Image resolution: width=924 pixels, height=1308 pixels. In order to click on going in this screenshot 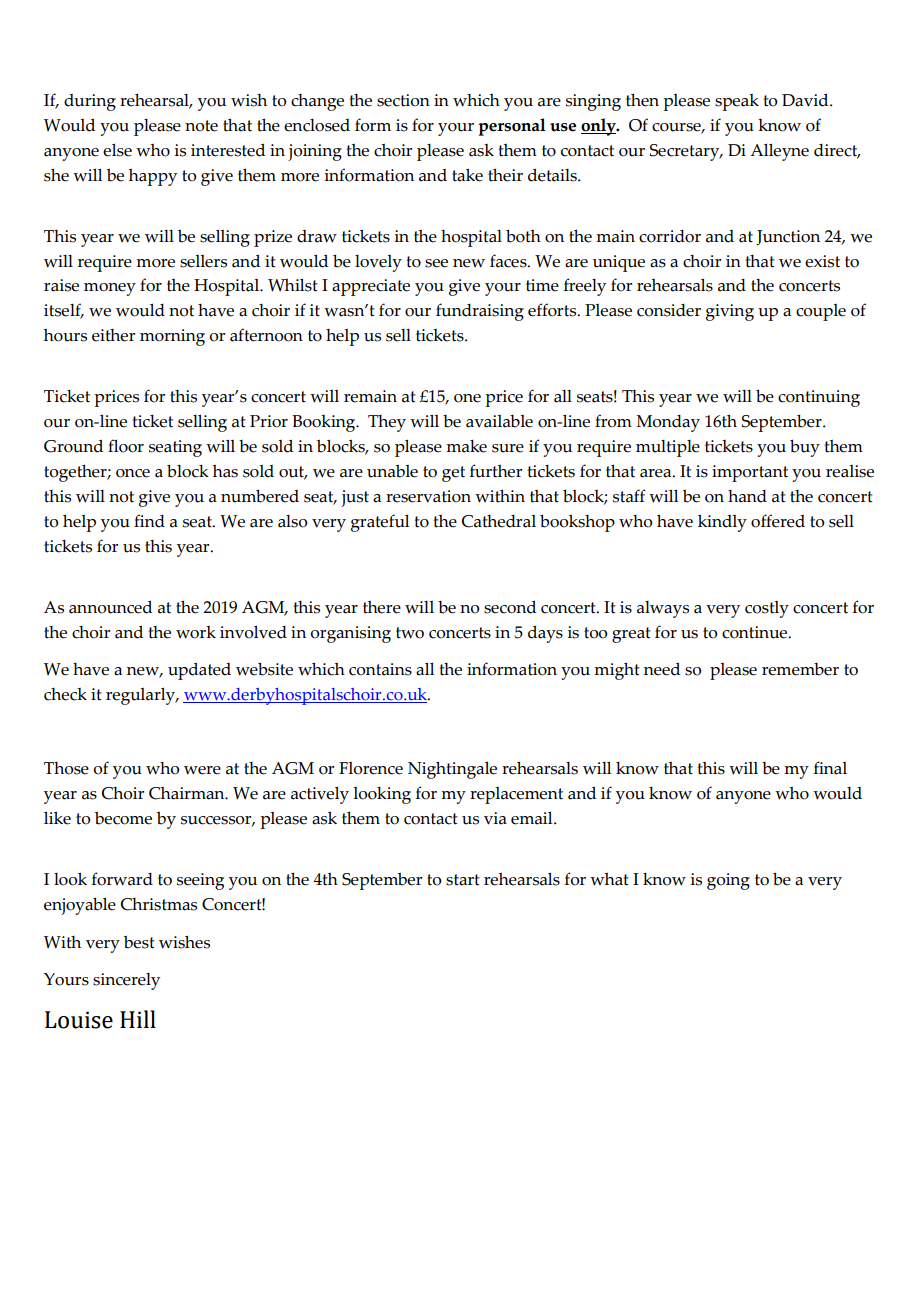, I will do `click(728, 881)`.
